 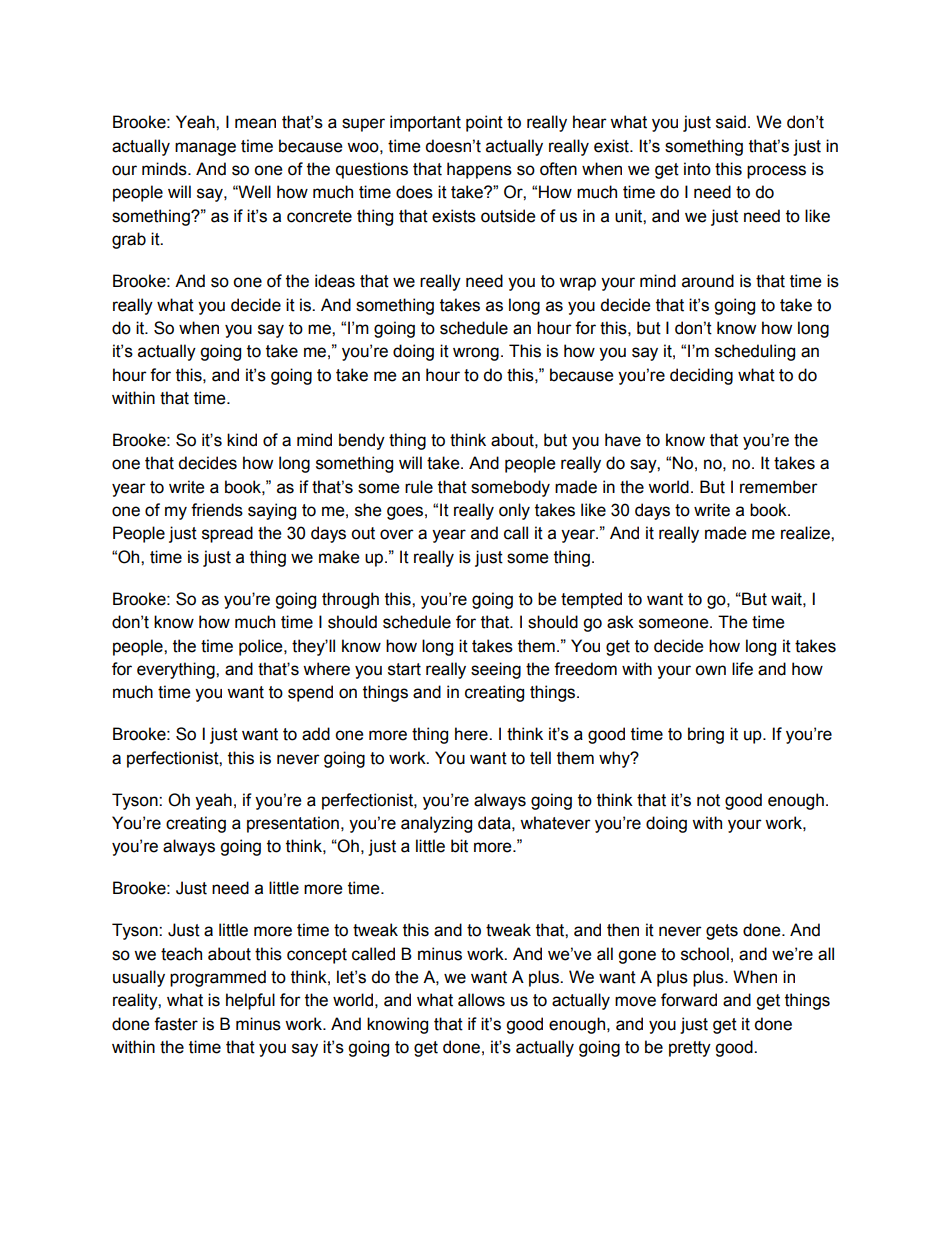 I want to click on allows, so click(x=481, y=1000).
